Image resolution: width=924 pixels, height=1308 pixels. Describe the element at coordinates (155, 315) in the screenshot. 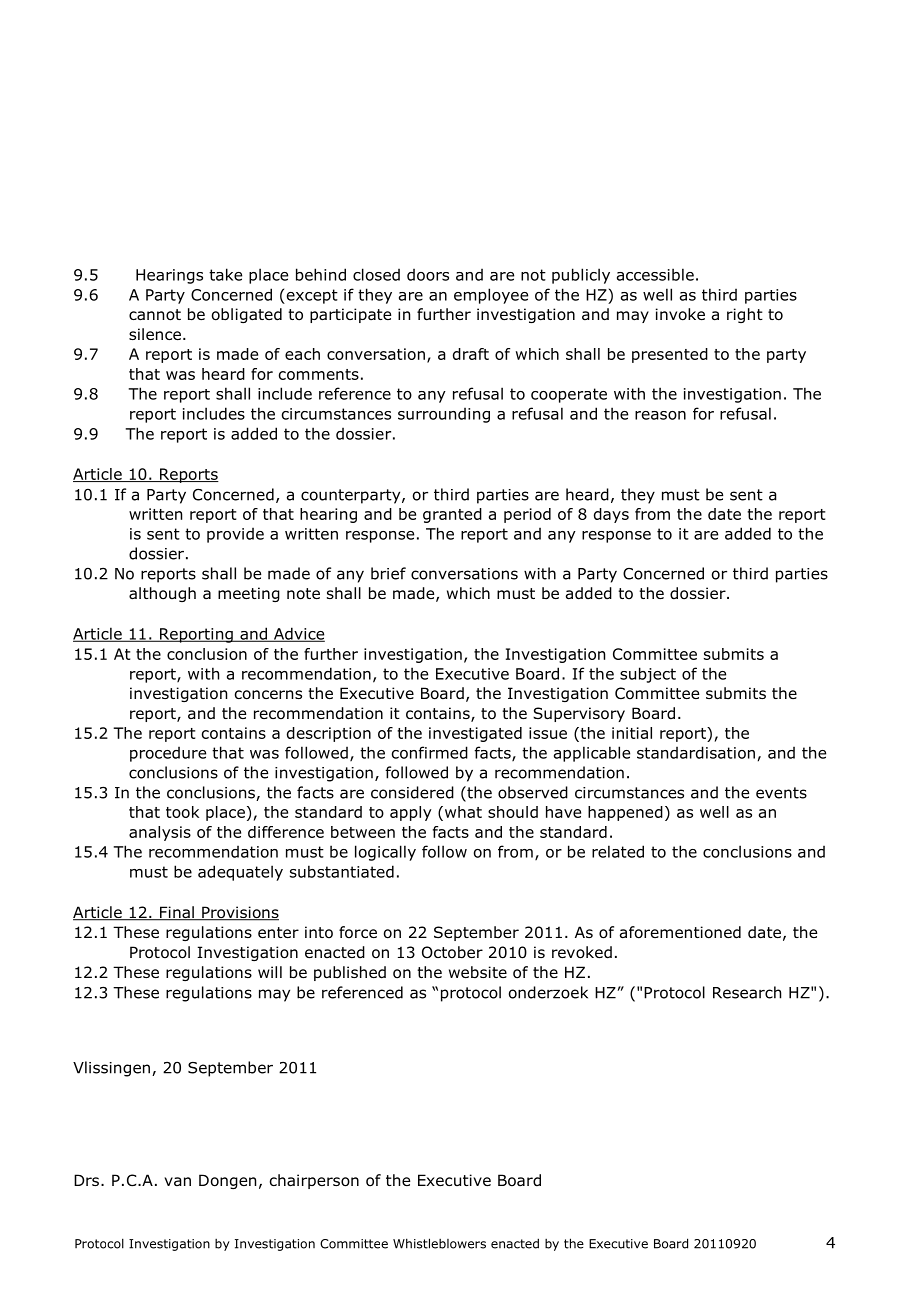

I see `cannot` at that location.
